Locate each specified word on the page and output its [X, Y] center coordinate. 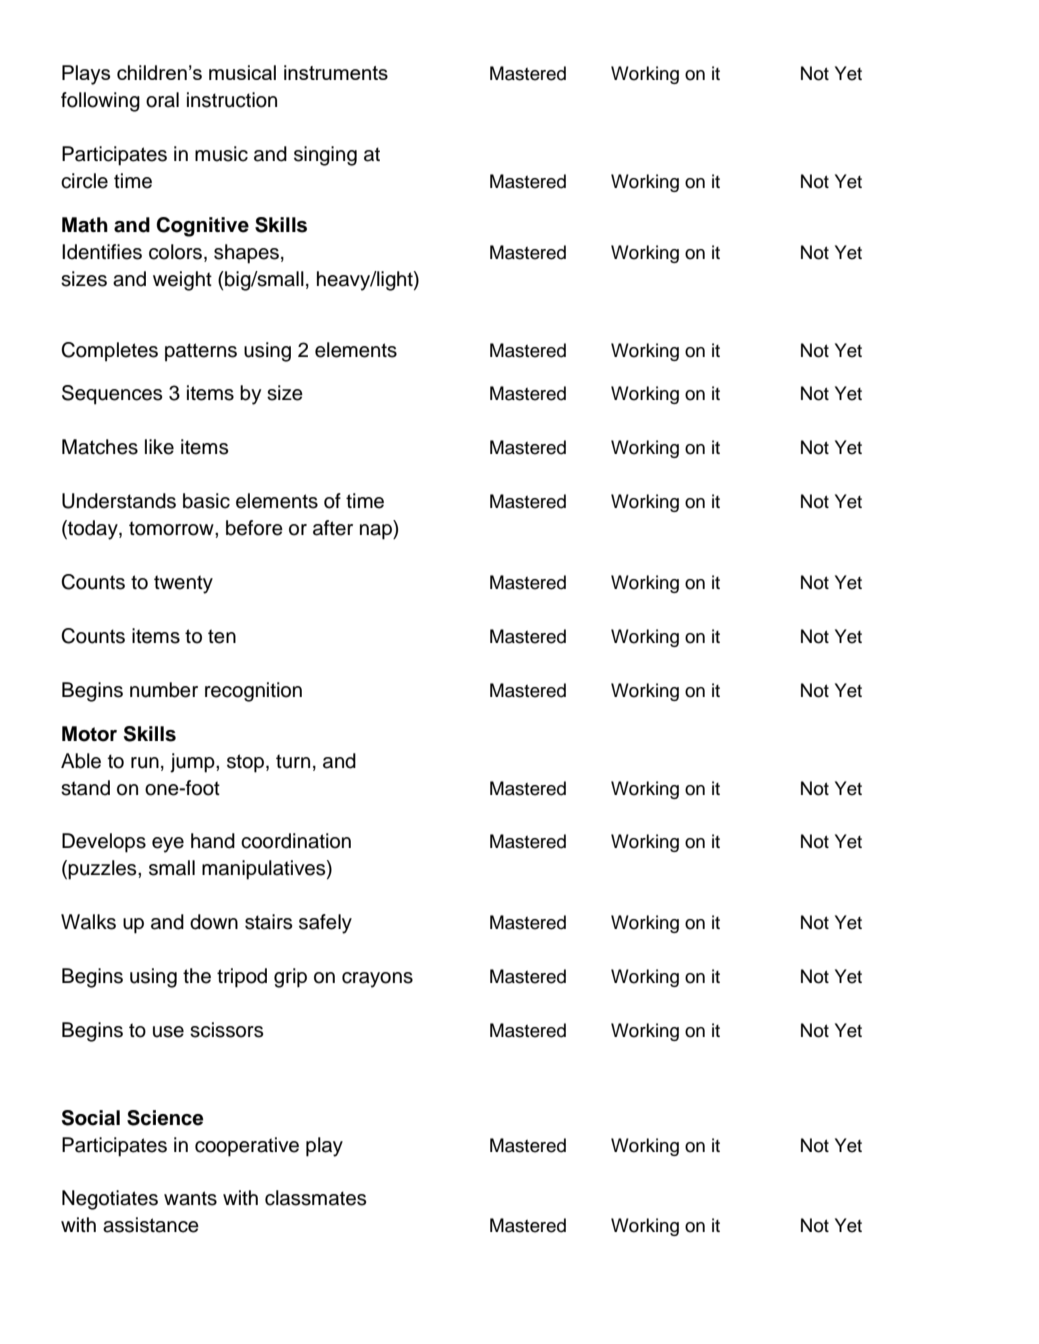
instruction [232, 100]
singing [325, 156]
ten [222, 636]
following [100, 102]
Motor [89, 734]
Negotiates [110, 1200]
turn [293, 761]
